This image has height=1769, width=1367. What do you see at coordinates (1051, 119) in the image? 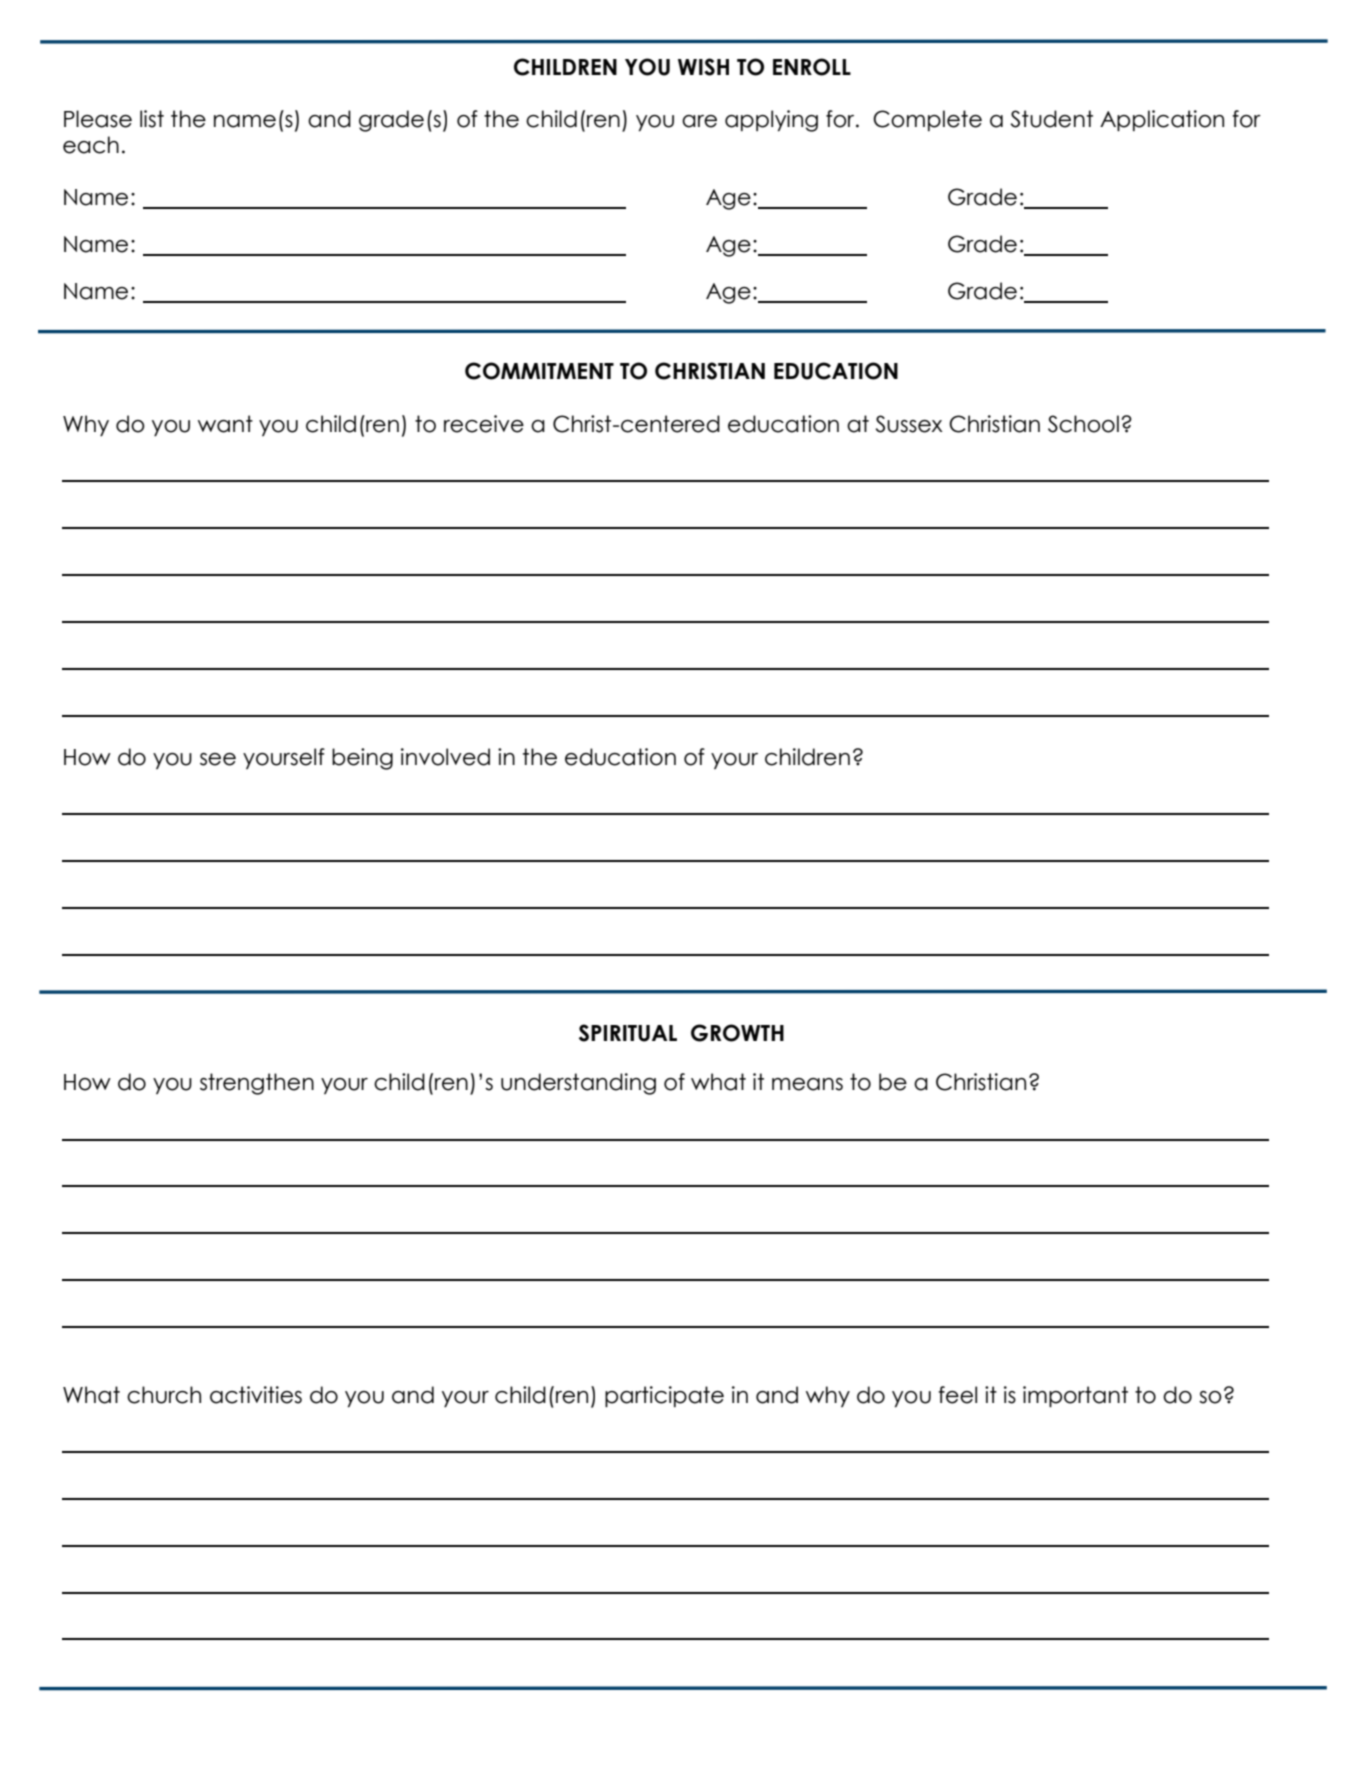
I see `Student` at bounding box center [1051, 119].
